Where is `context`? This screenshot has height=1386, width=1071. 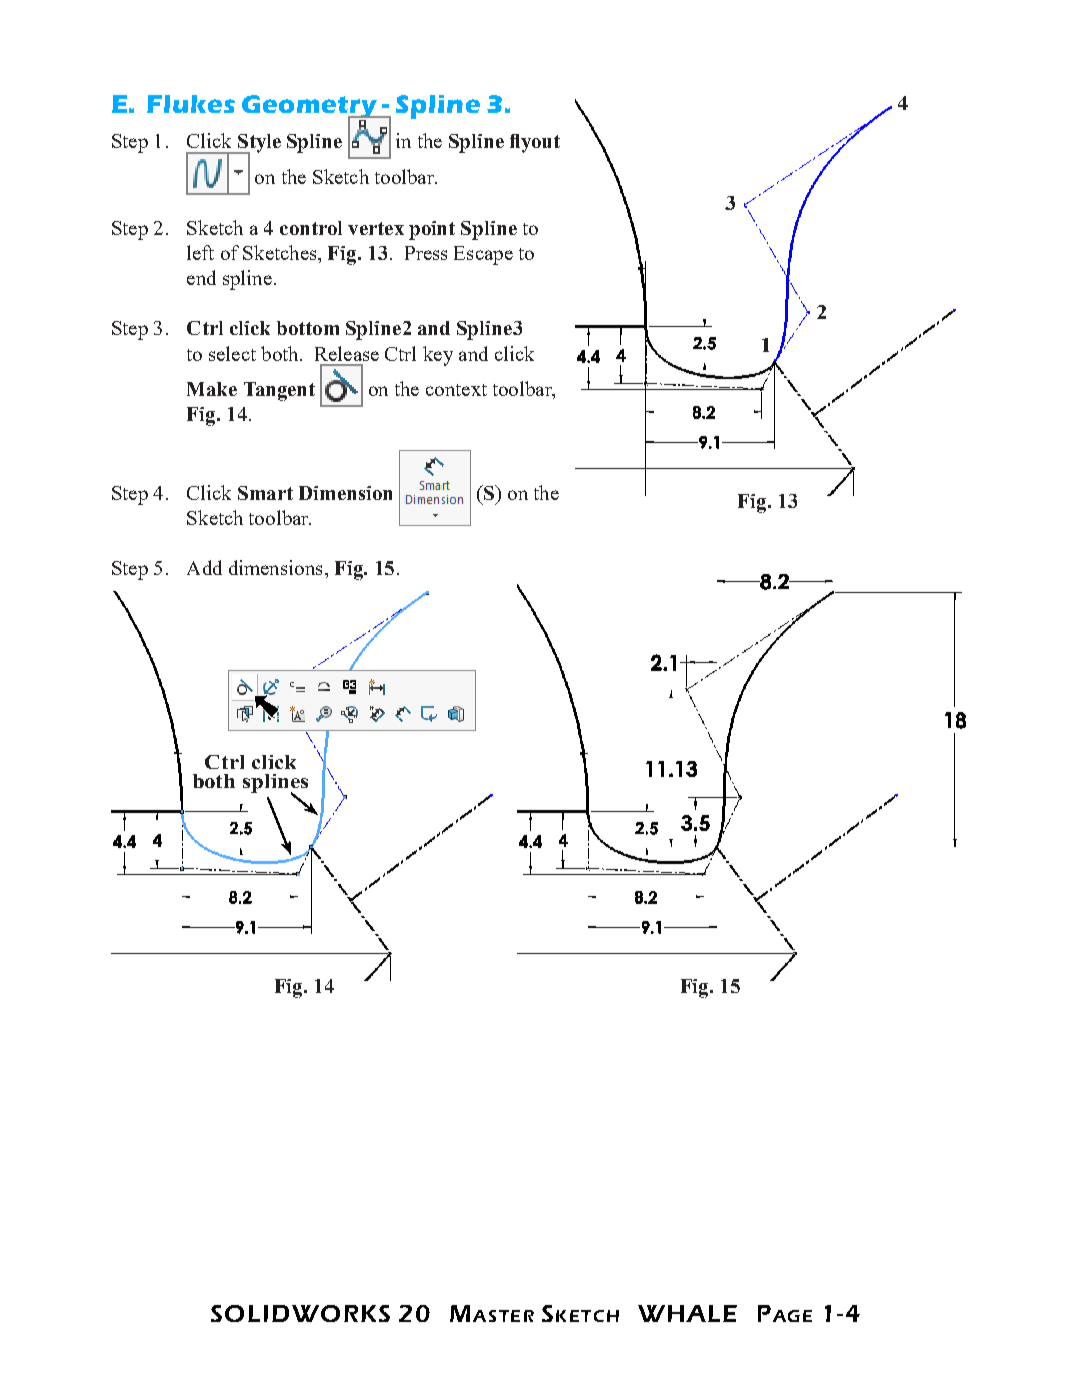 context is located at coordinates (456, 390).
